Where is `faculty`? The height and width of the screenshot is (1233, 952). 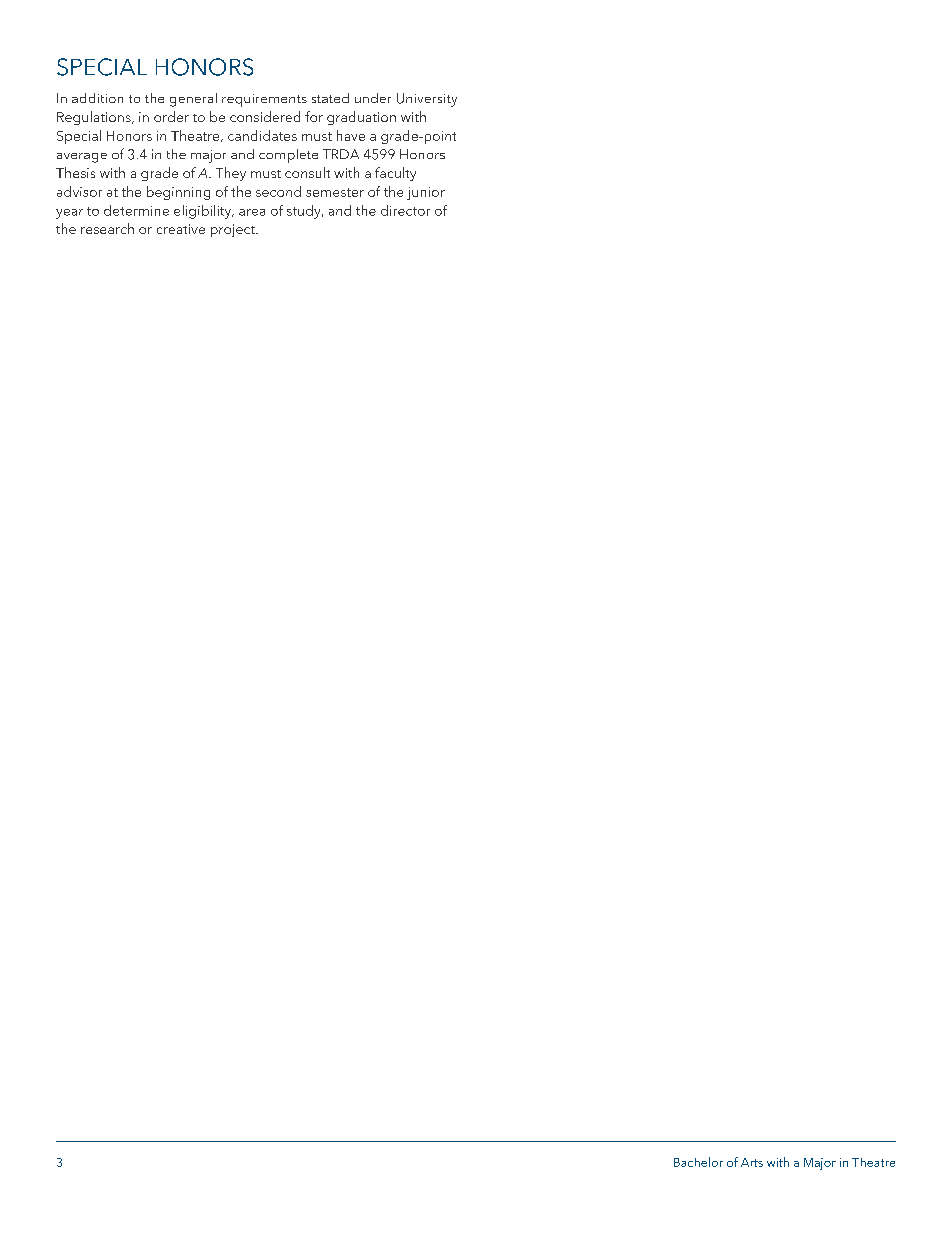 faculty is located at coordinates (395, 174).
